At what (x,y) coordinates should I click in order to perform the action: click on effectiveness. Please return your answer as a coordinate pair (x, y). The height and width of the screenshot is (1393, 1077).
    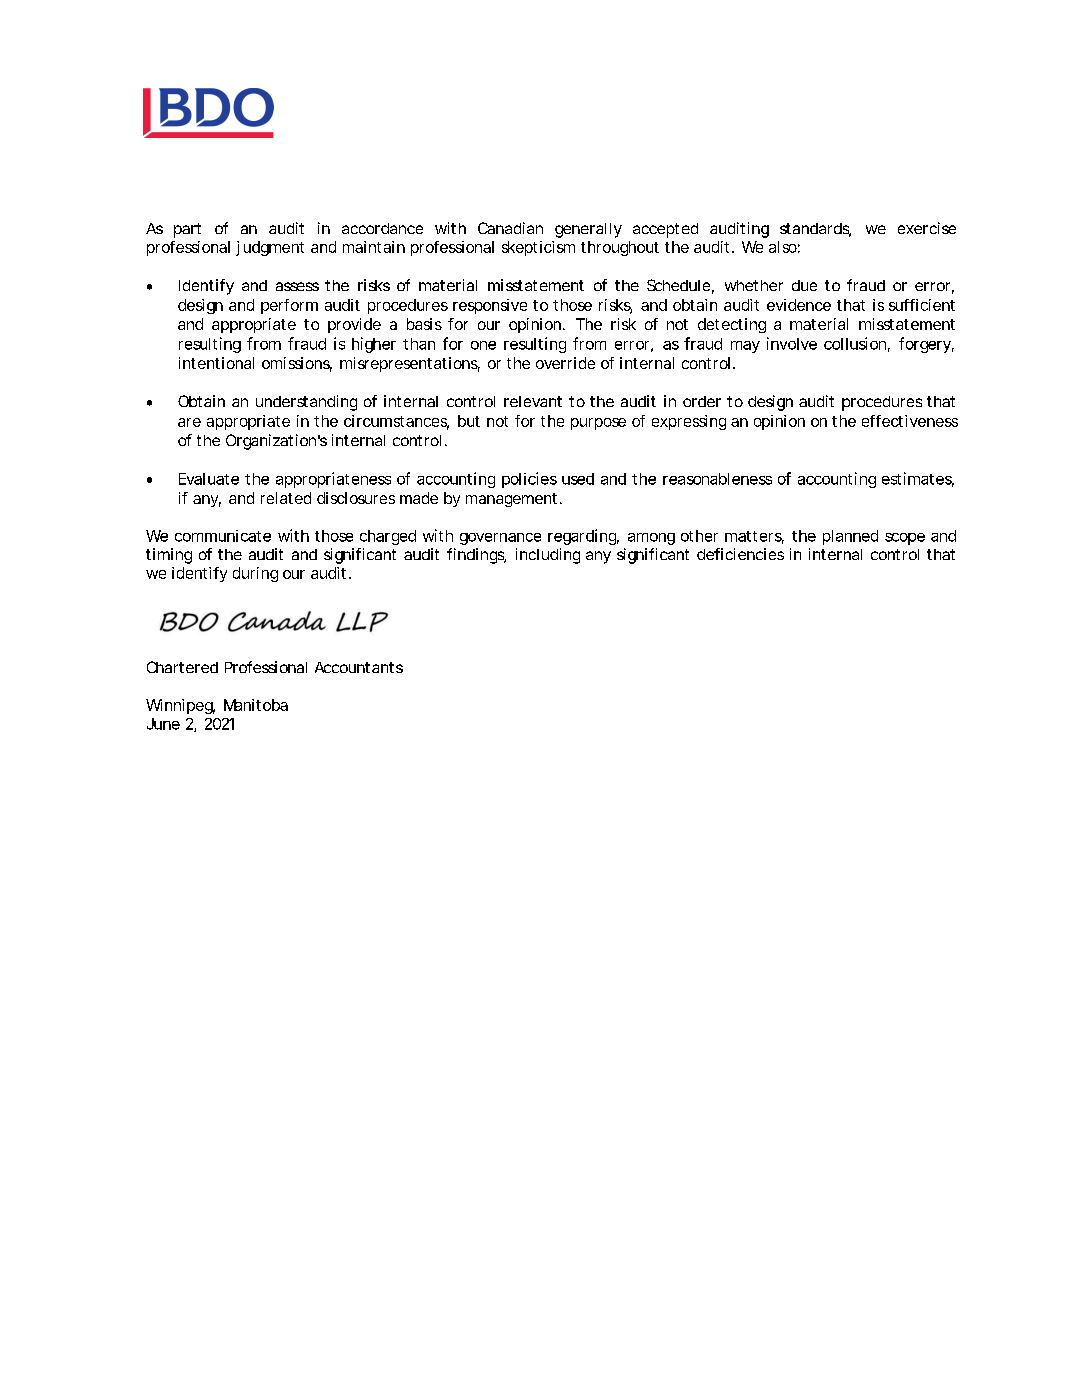
    Looking at the image, I should click on (910, 421).
